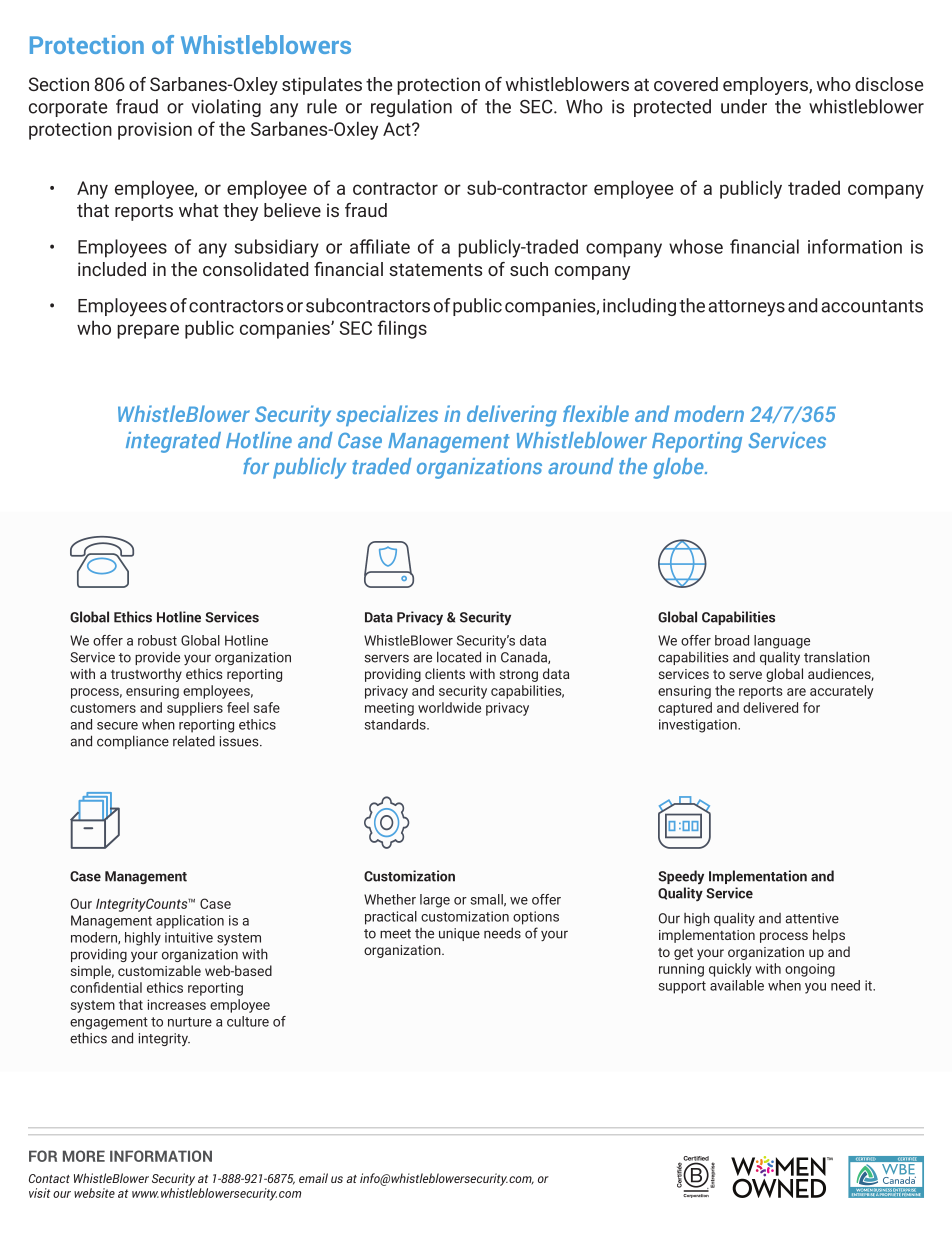  I want to click on MORE, so click(84, 1156).
